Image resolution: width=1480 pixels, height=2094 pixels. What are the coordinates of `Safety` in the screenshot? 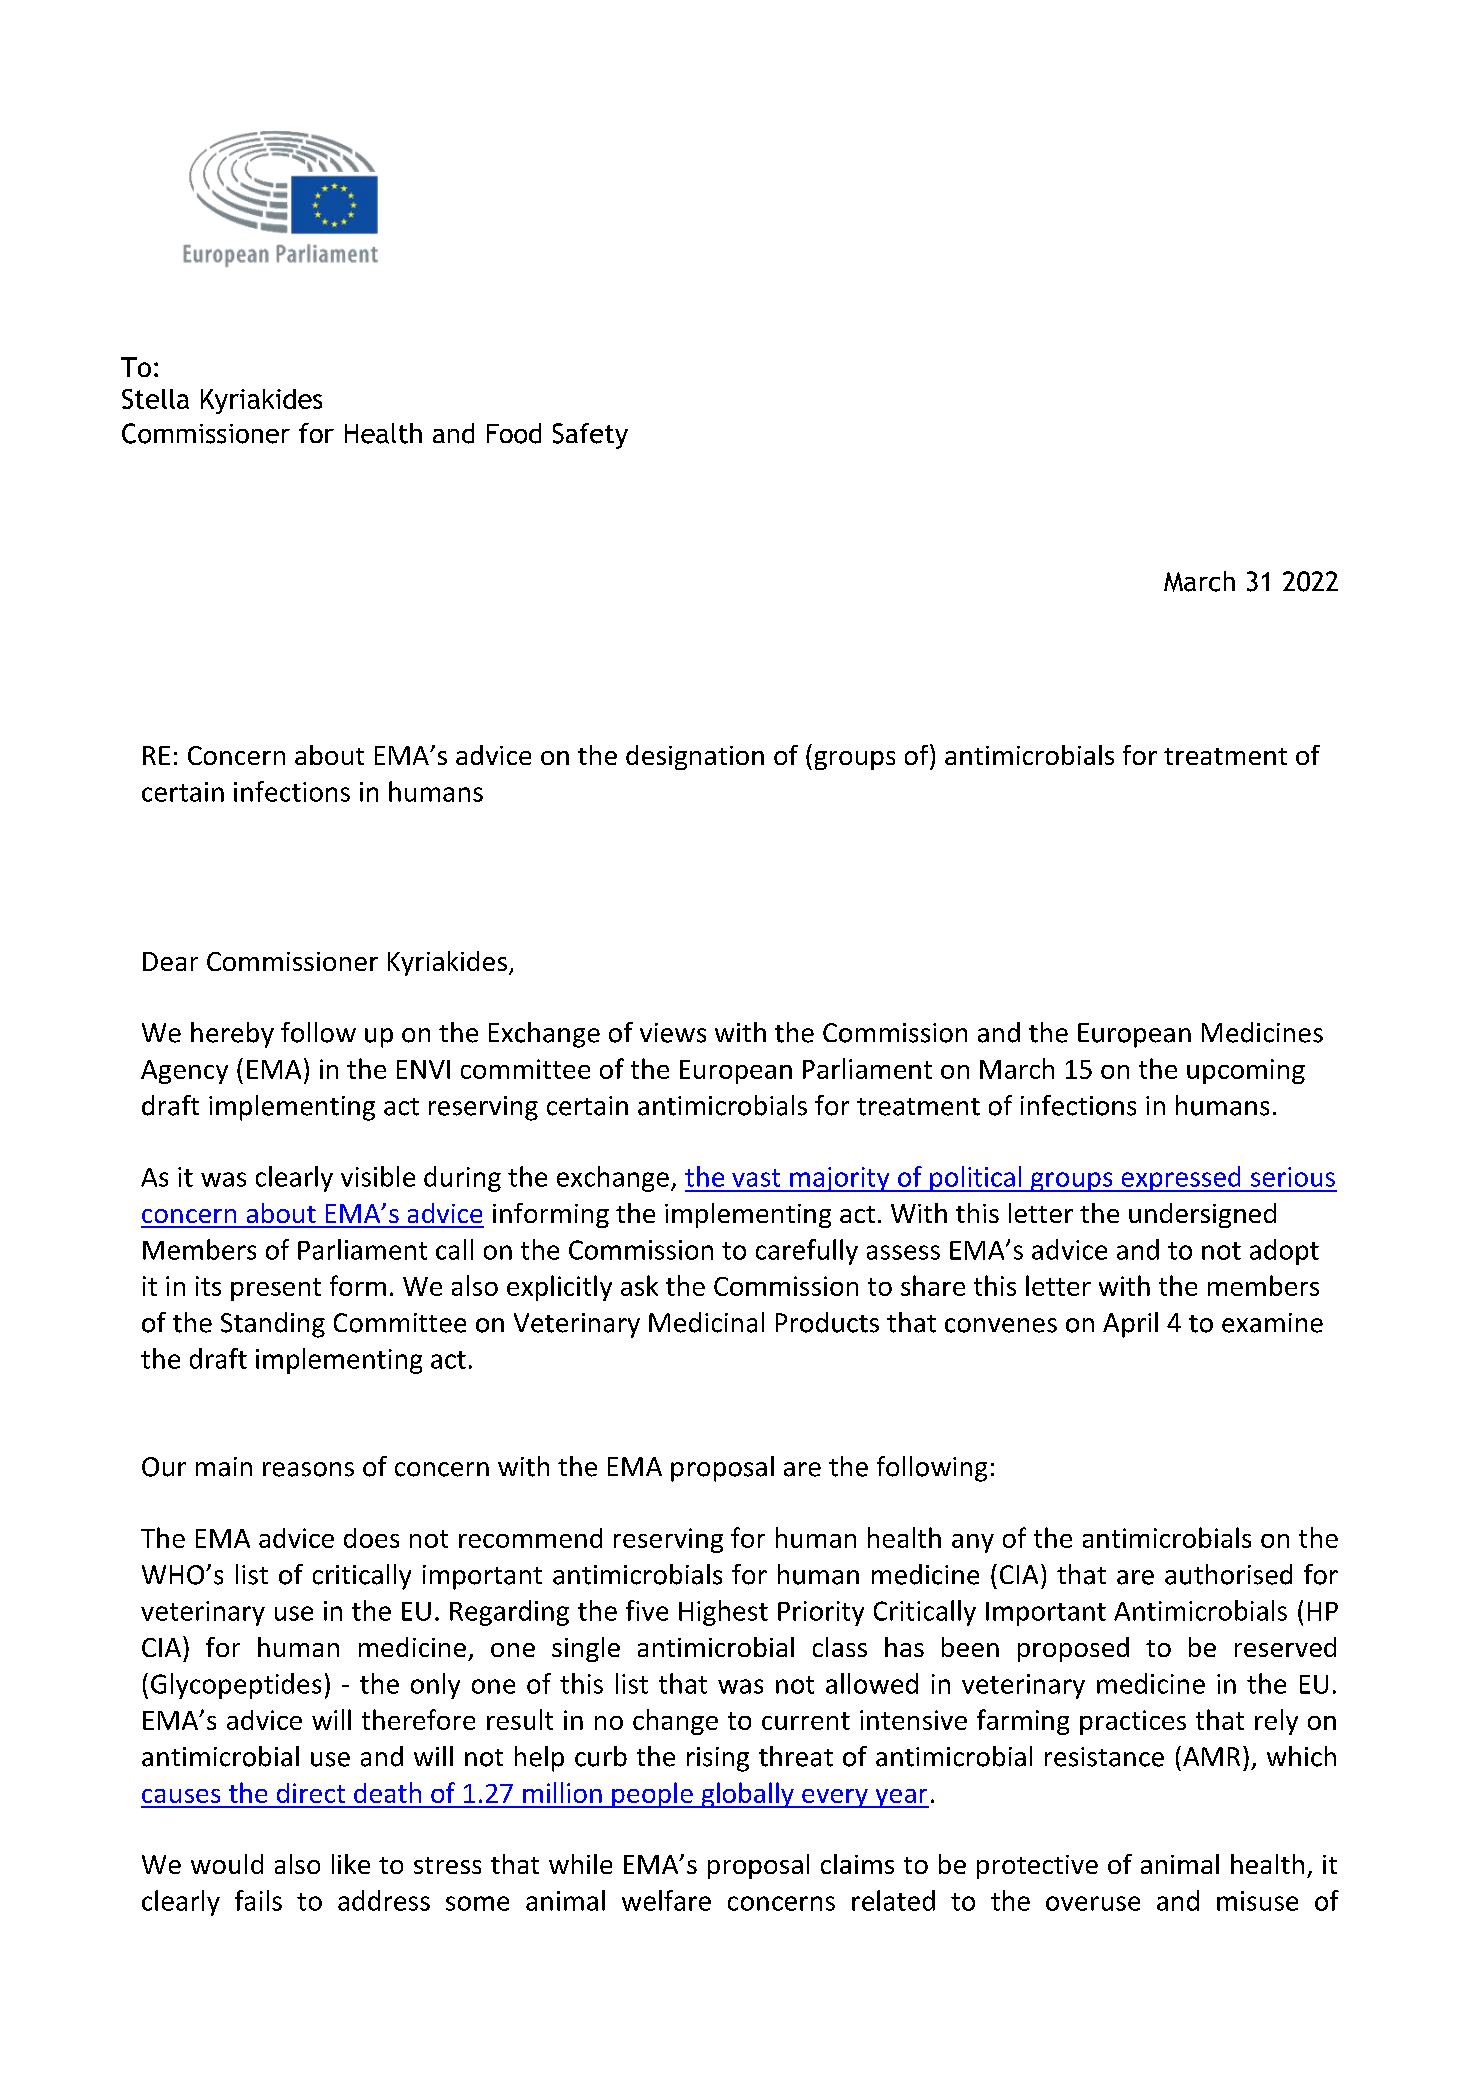 It's located at (590, 436).
